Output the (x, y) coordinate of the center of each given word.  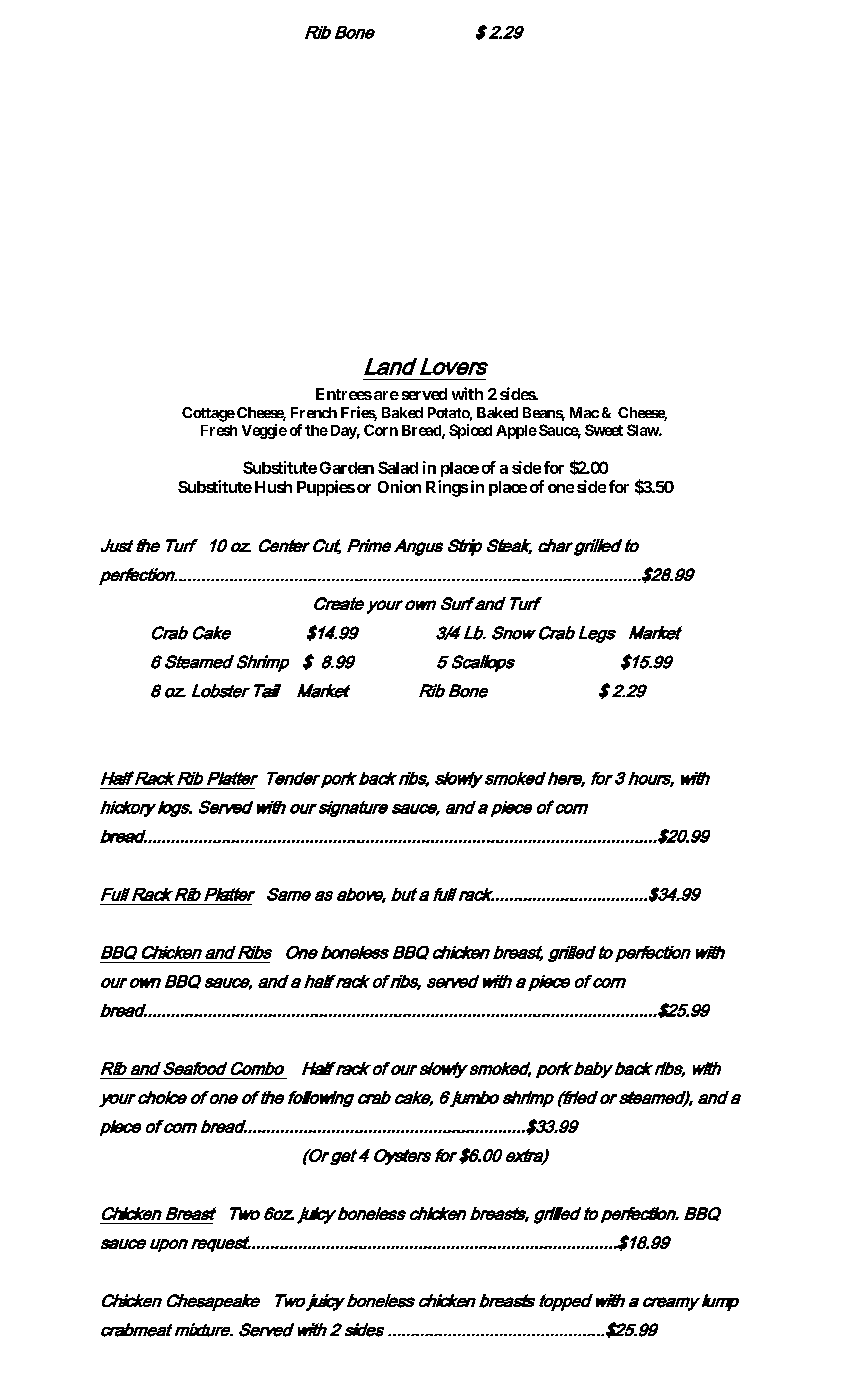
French (314, 412)
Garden (347, 467)
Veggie (264, 431)
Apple (516, 432)
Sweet (604, 430)
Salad (398, 467)
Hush (273, 487)
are (386, 395)
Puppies (326, 488)
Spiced (470, 431)
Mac (584, 412)
